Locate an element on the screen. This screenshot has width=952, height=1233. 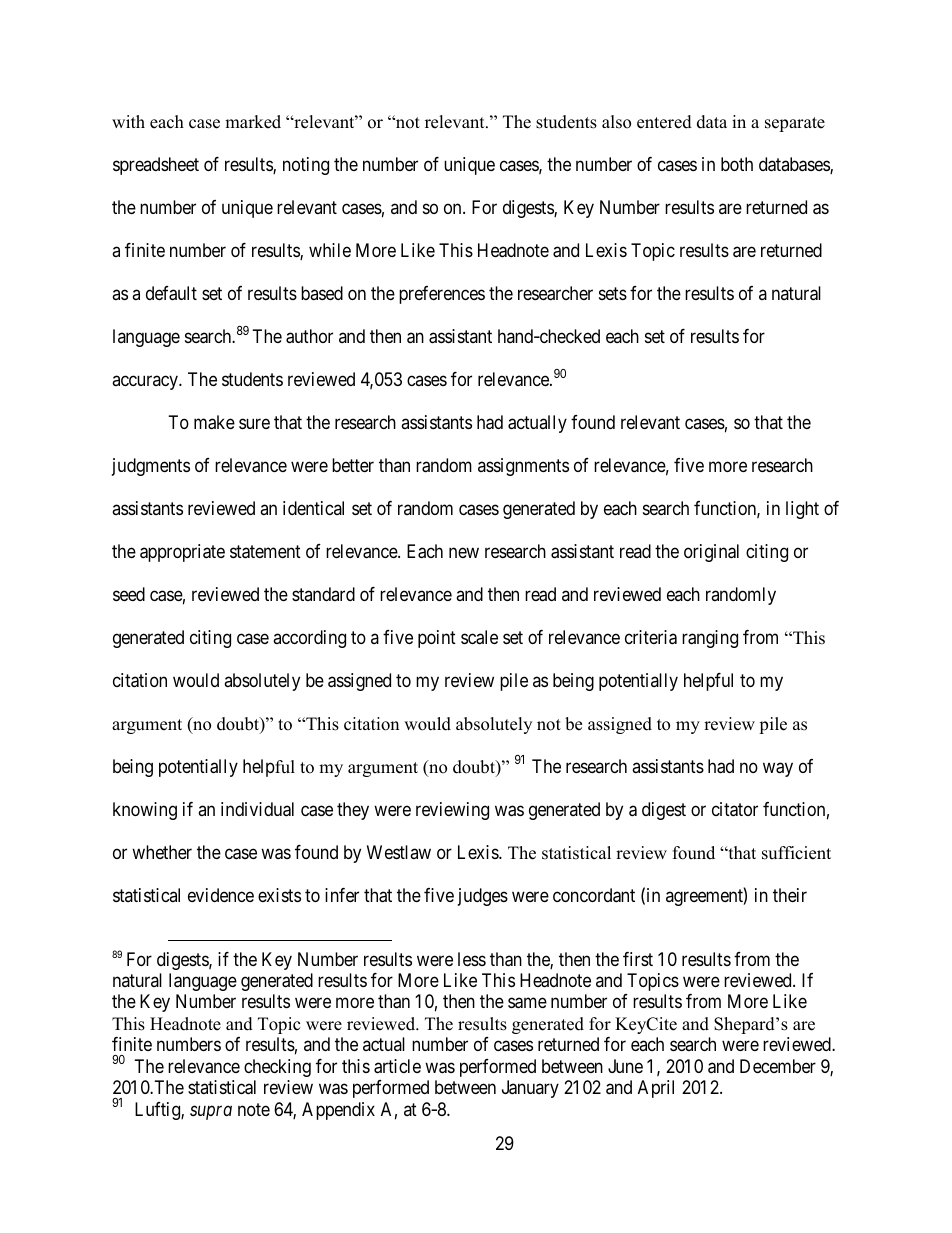
January is located at coordinates (530, 1089).
